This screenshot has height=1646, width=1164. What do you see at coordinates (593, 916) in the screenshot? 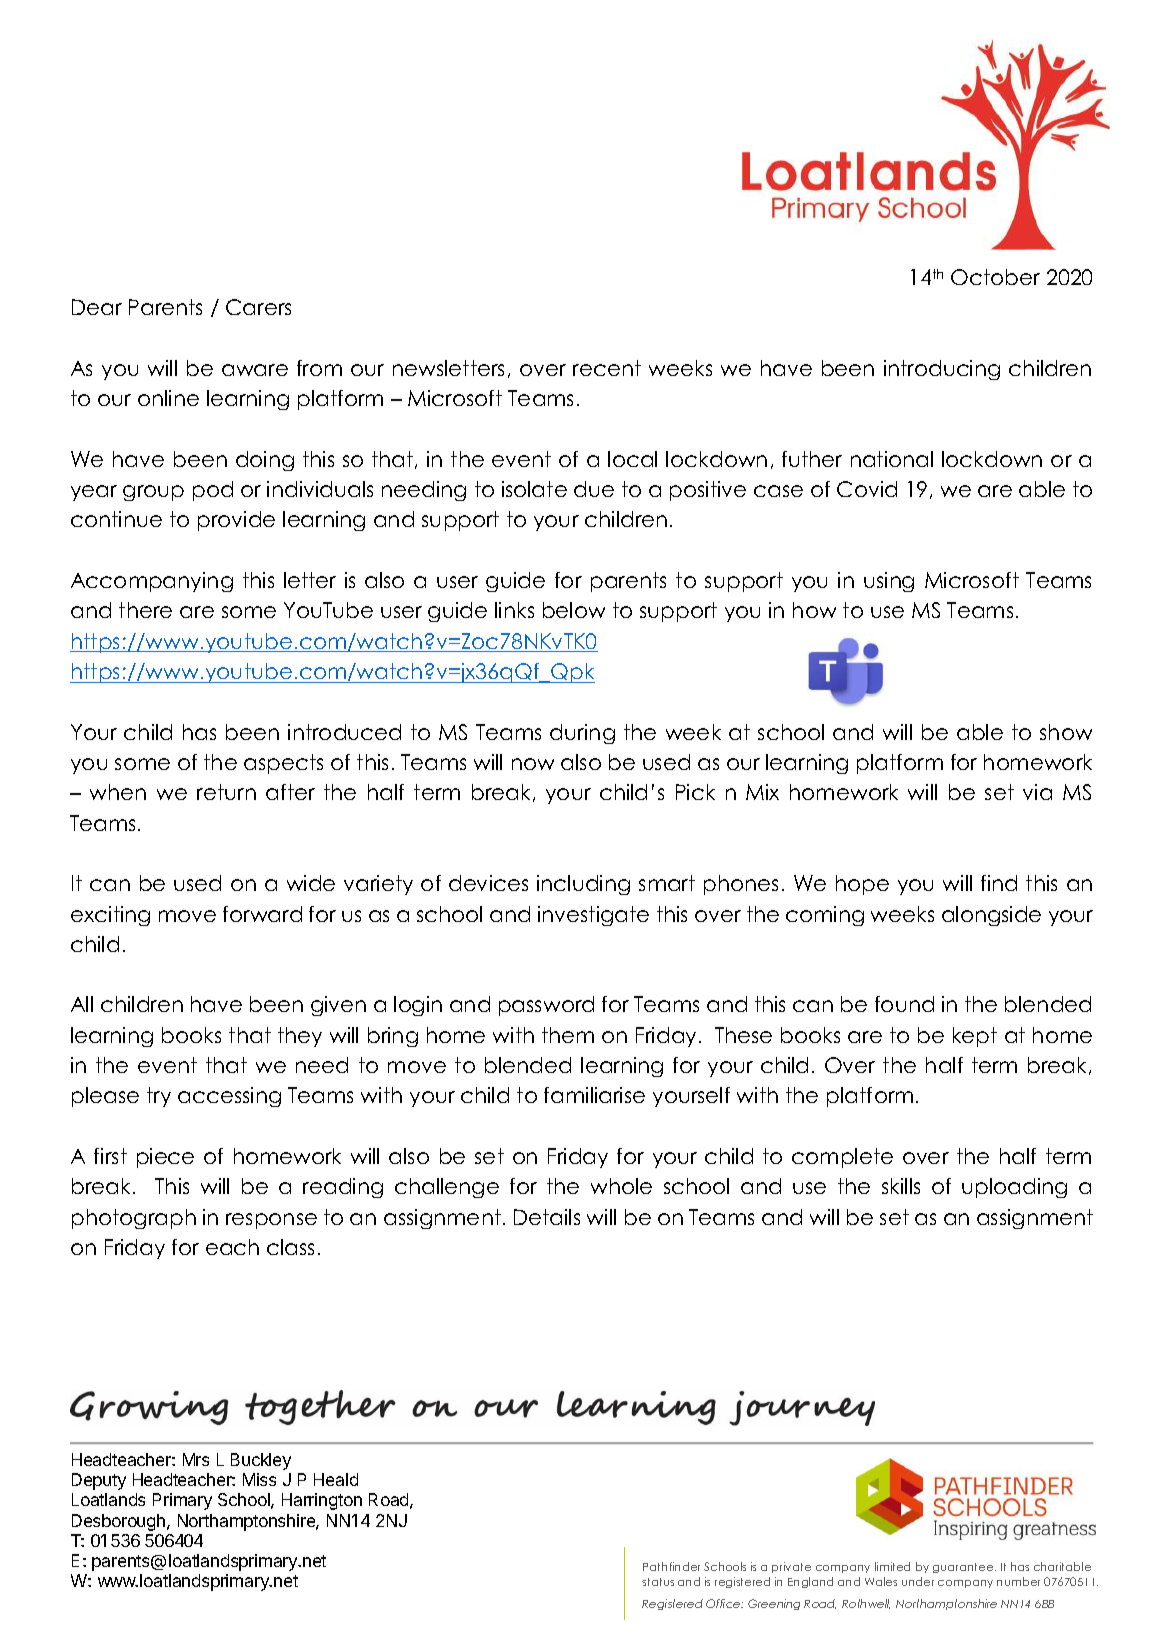
I see `investigate` at bounding box center [593, 916].
